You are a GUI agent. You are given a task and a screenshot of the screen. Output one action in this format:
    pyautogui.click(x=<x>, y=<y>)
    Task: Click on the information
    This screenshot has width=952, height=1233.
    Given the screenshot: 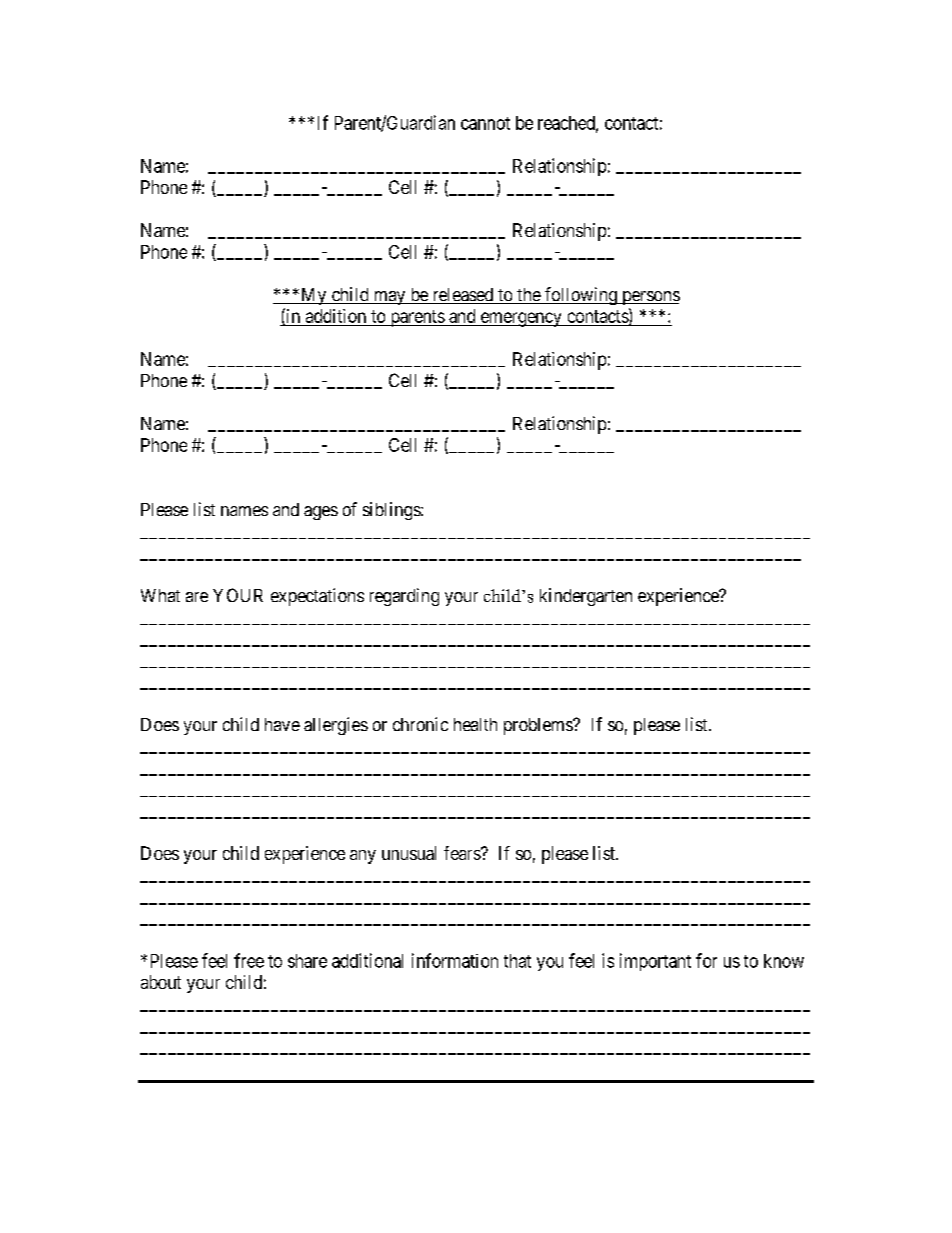 What is the action you would take?
    pyautogui.click(x=455, y=960)
